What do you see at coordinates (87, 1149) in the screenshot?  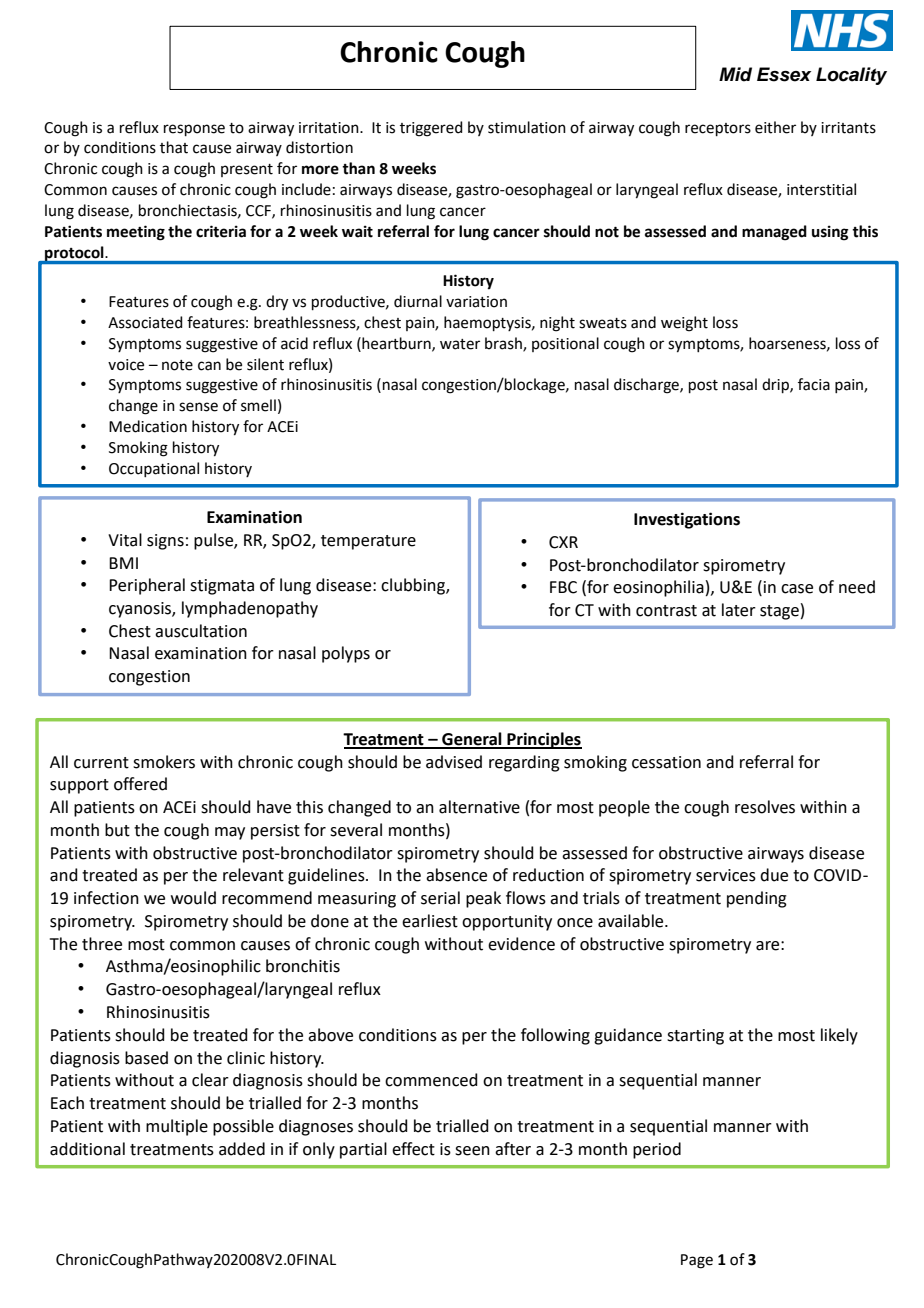 I see `additional` at bounding box center [87, 1149].
